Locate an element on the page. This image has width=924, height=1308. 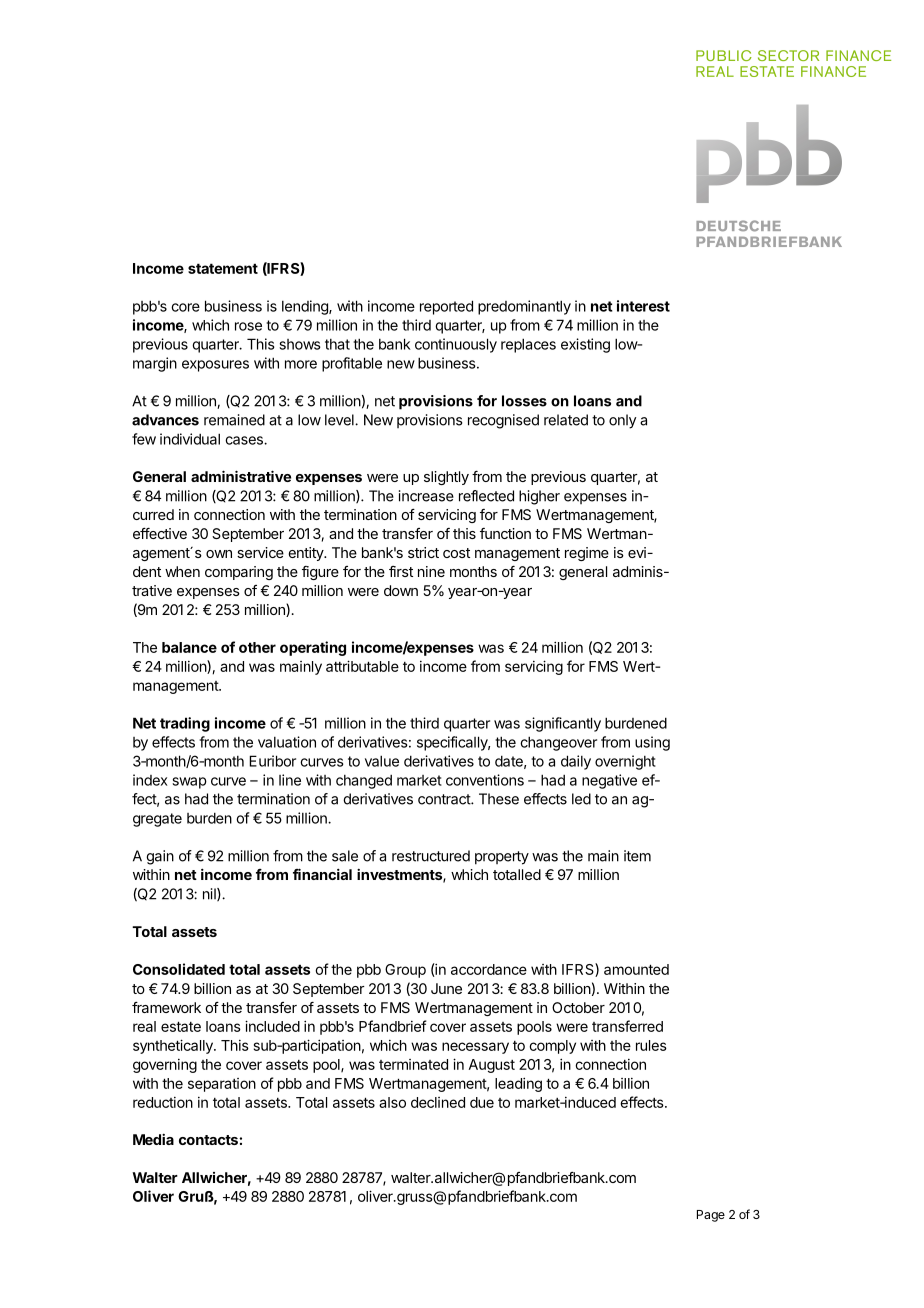
using is located at coordinates (652, 743).
